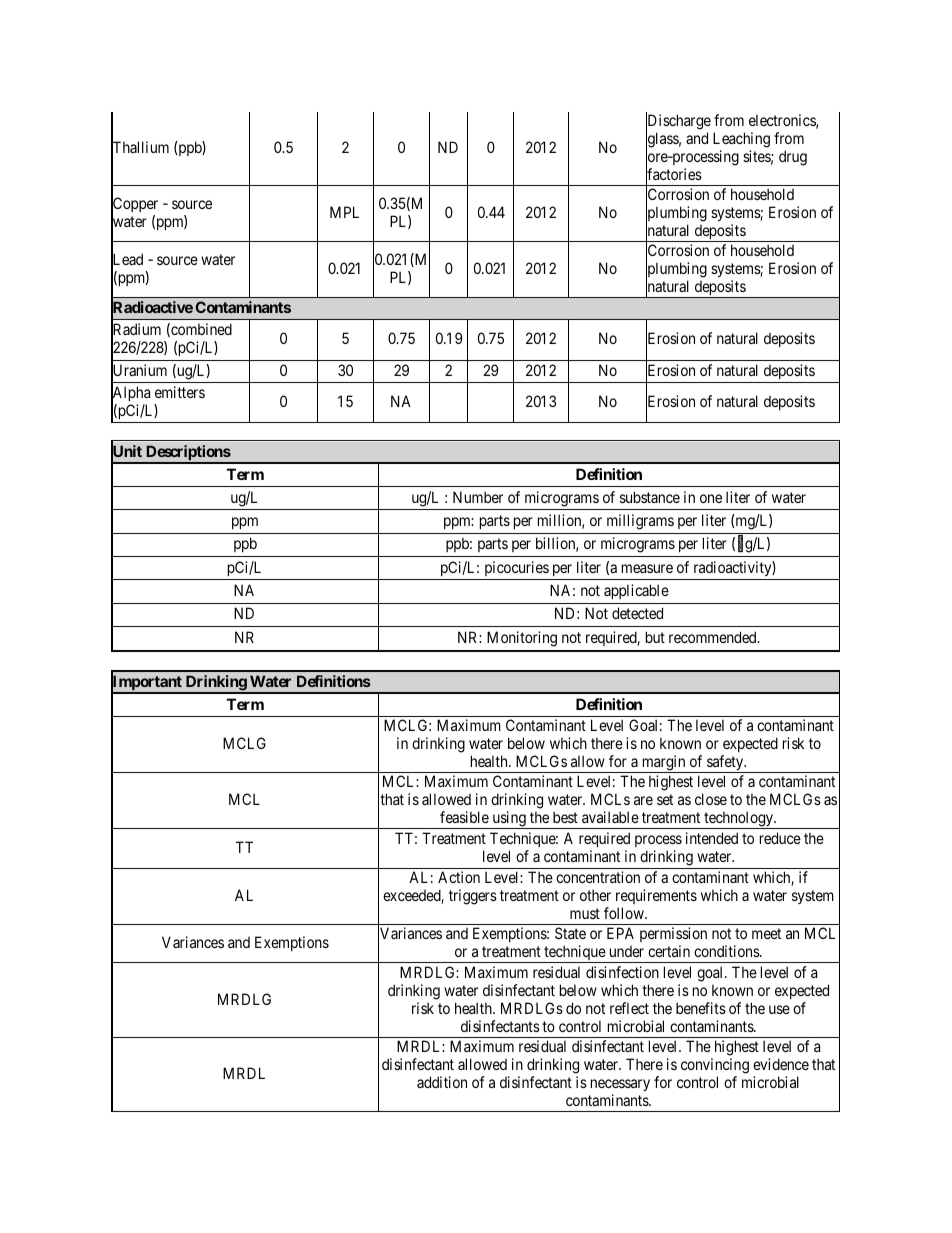 Image resolution: width=952 pixels, height=1233 pixels. Describe the element at coordinates (714, 637) in the image. I see `recommended` at that location.
